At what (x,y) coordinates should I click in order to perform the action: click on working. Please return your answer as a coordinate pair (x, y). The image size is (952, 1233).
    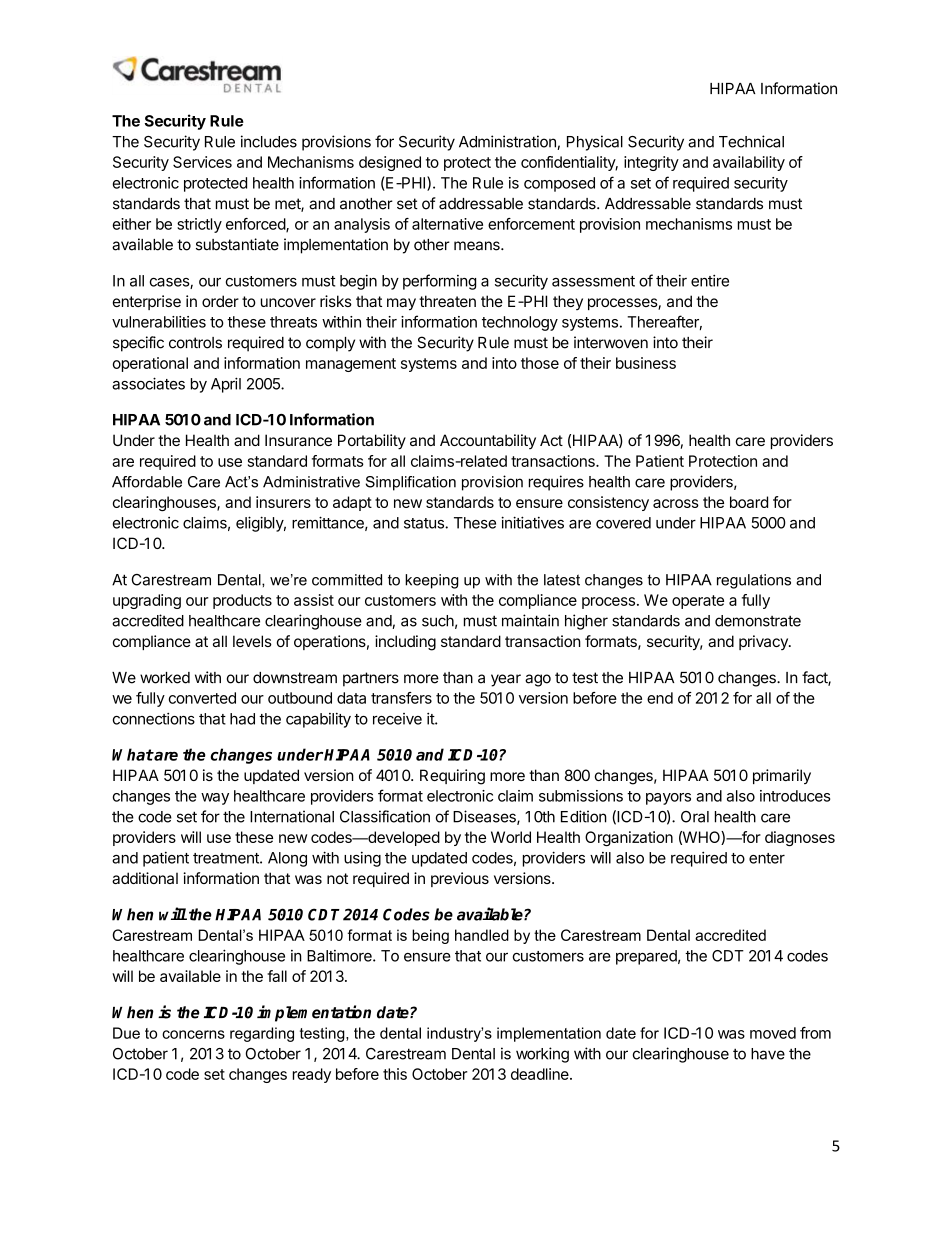
    Looking at the image, I should click on (542, 1055).
